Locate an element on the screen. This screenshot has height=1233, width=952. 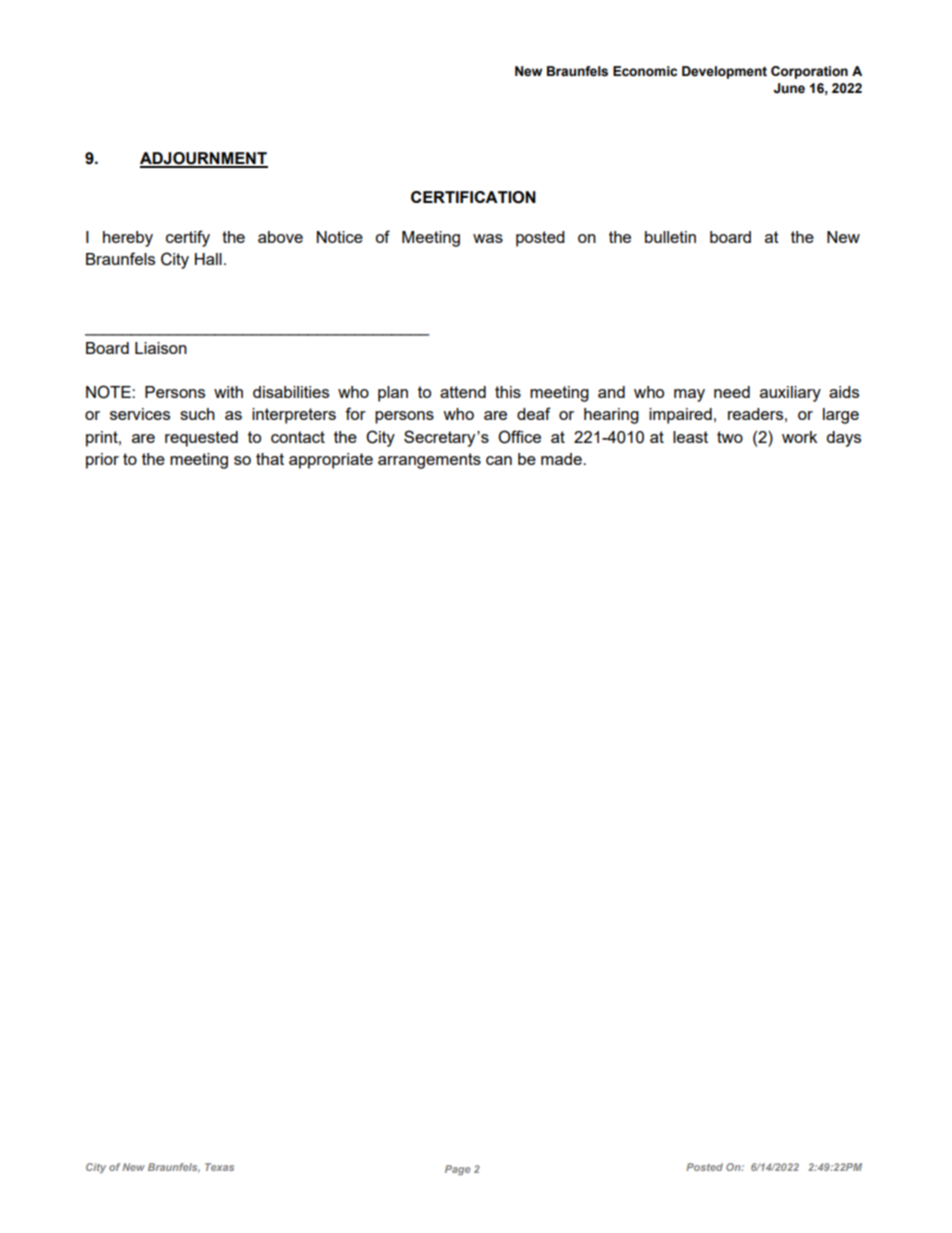
can is located at coordinates (499, 460).
